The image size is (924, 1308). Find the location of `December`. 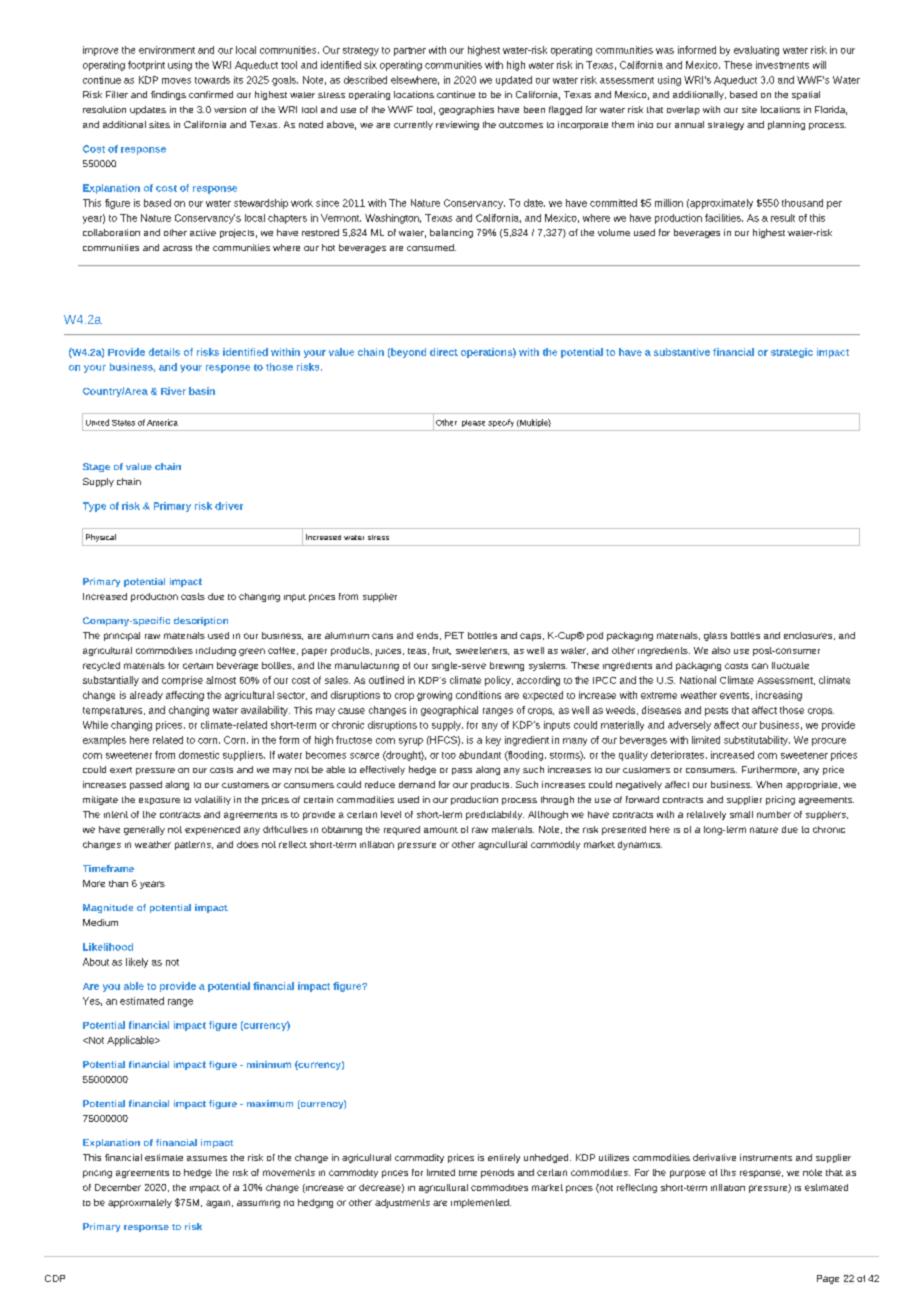

December is located at coordinates (118, 1187).
